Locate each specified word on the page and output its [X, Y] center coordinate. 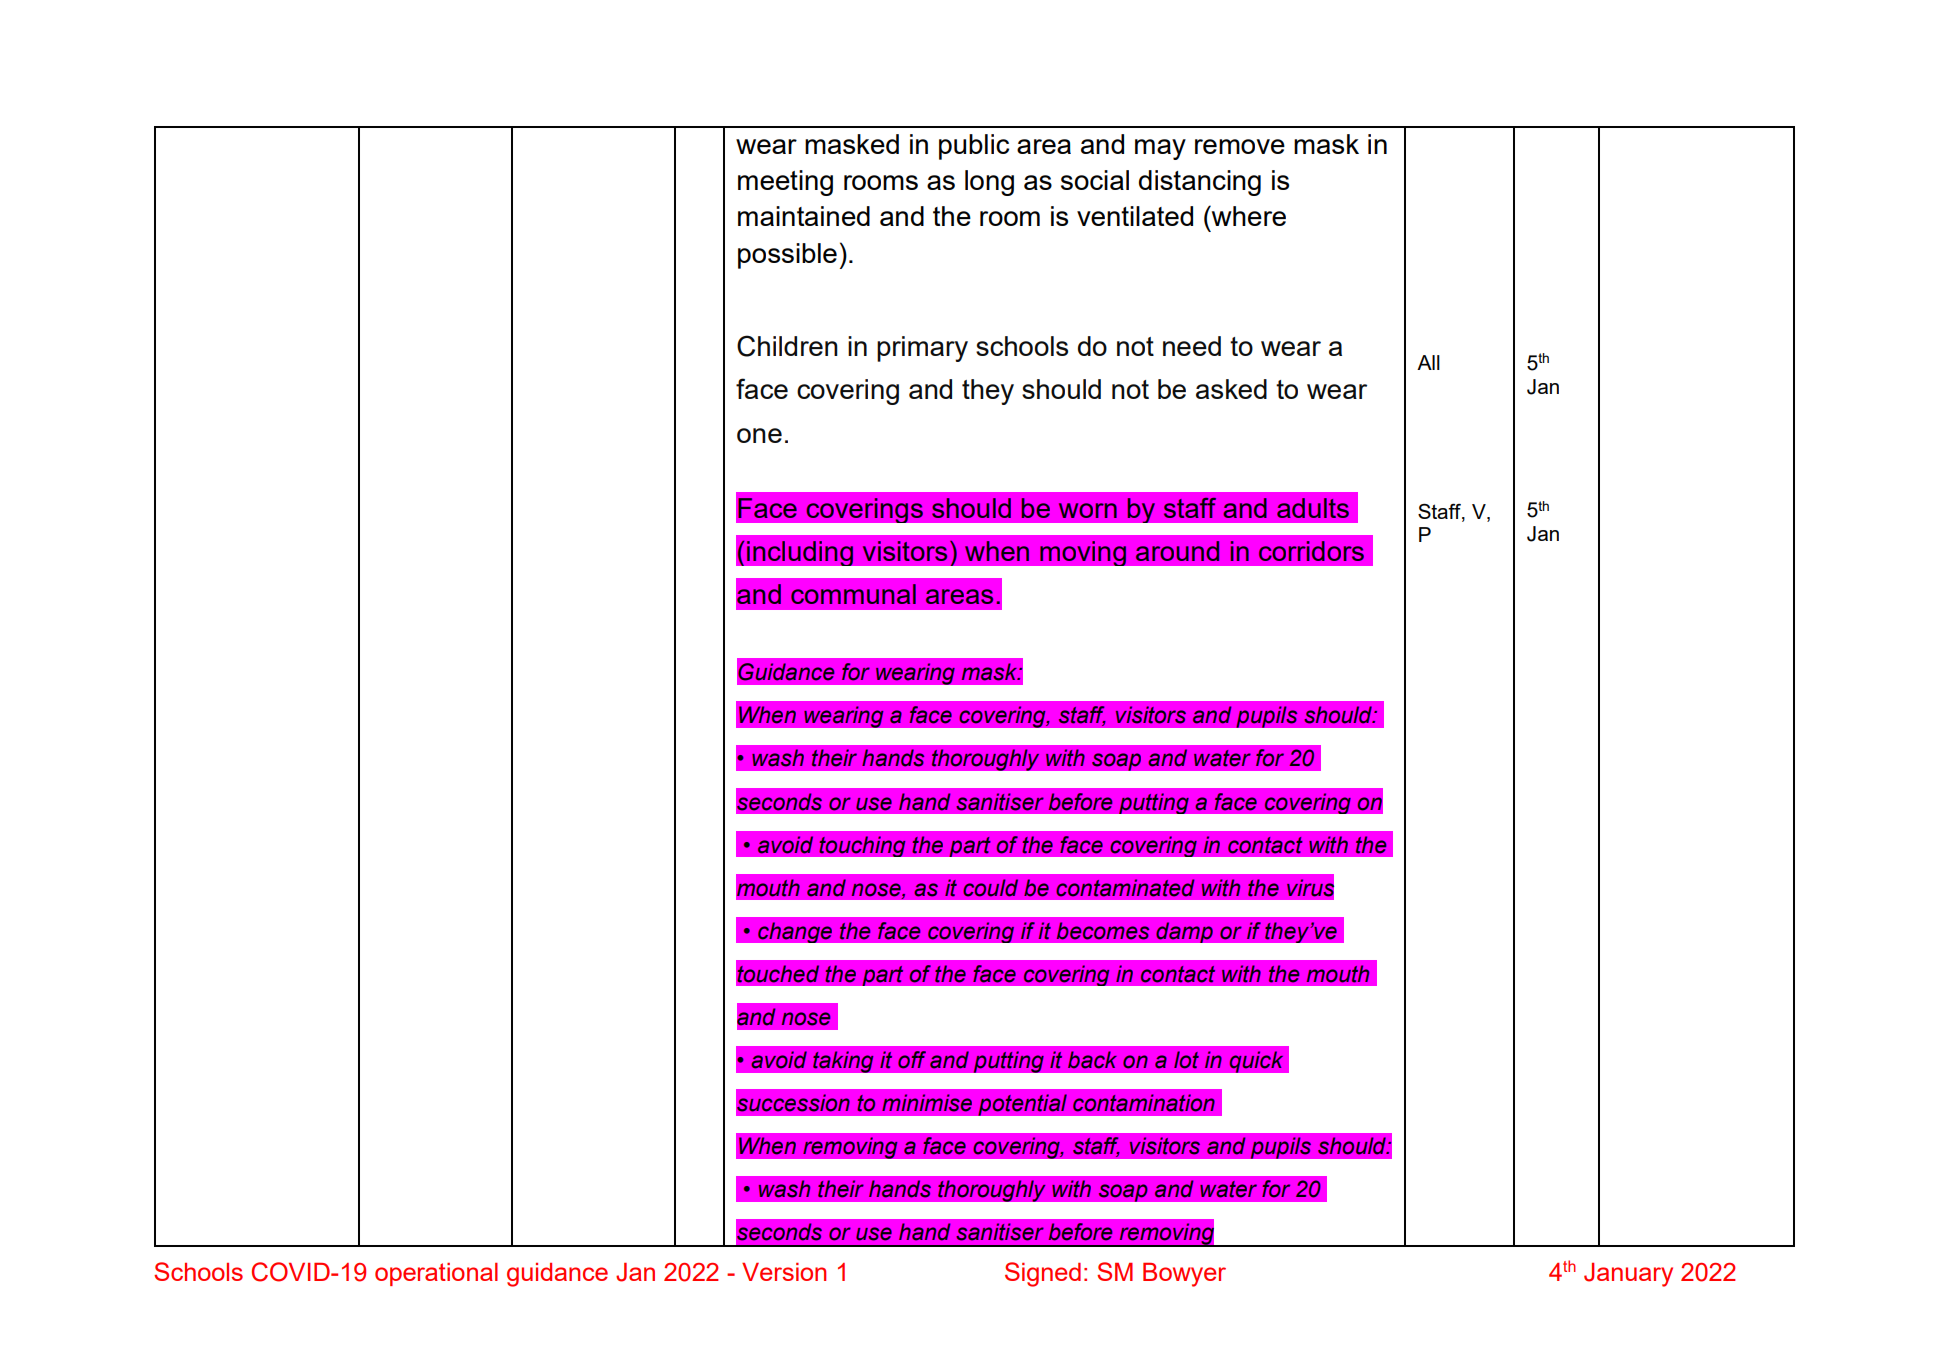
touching [862, 846]
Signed [1043, 1274]
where [1248, 215]
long [989, 183]
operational [436, 1274]
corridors [1311, 551]
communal [853, 594]
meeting [785, 183]
